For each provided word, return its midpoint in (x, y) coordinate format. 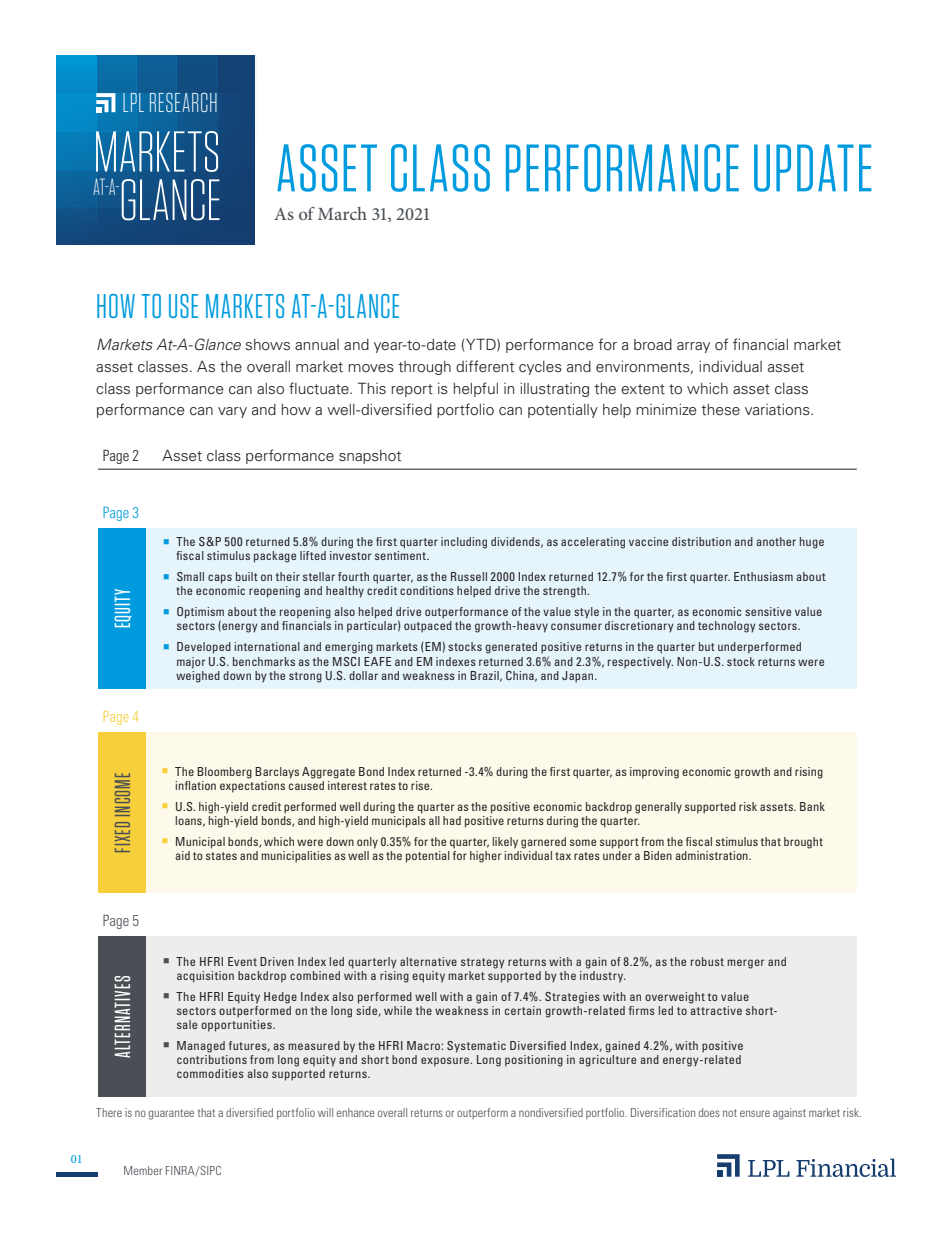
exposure (446, 1062)
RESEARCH (183, 102)
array (693, 347)
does (709, 1112)
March (342, 213)
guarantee (171, 1114)
